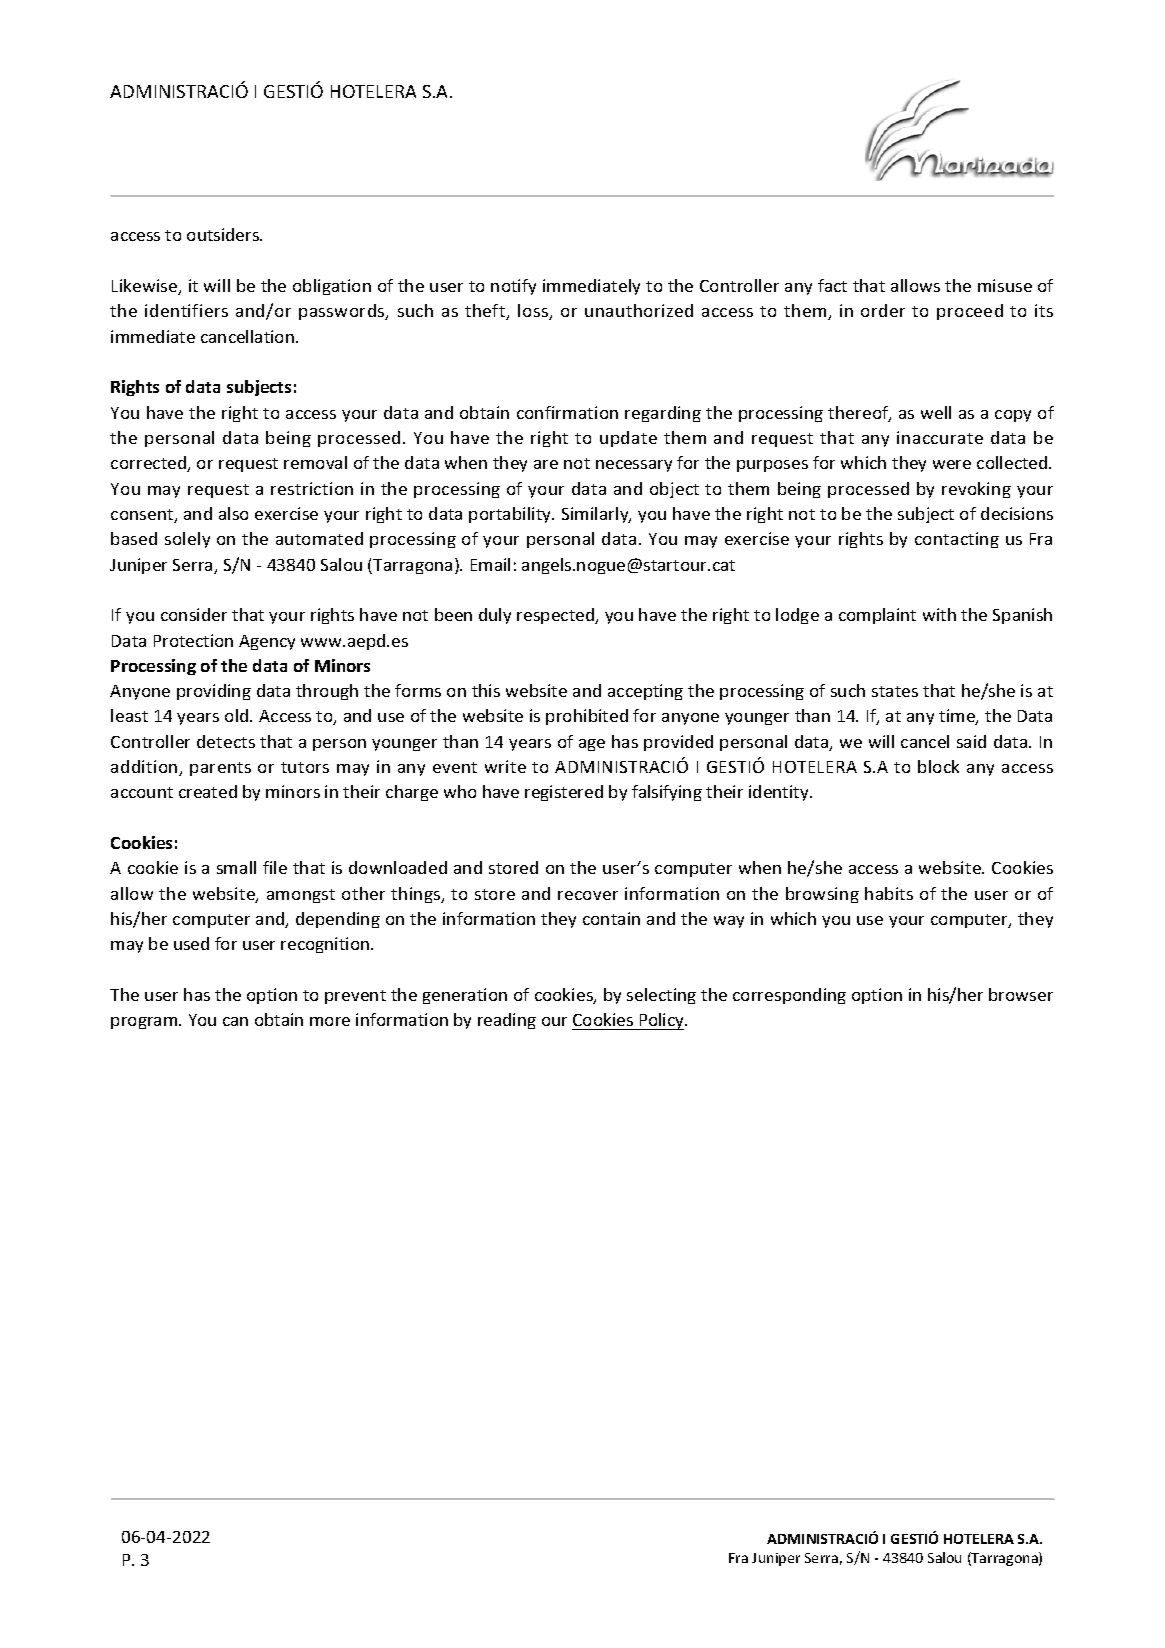 The image size is (1165, 1648). I want to click on notify, so click(513, 287).
